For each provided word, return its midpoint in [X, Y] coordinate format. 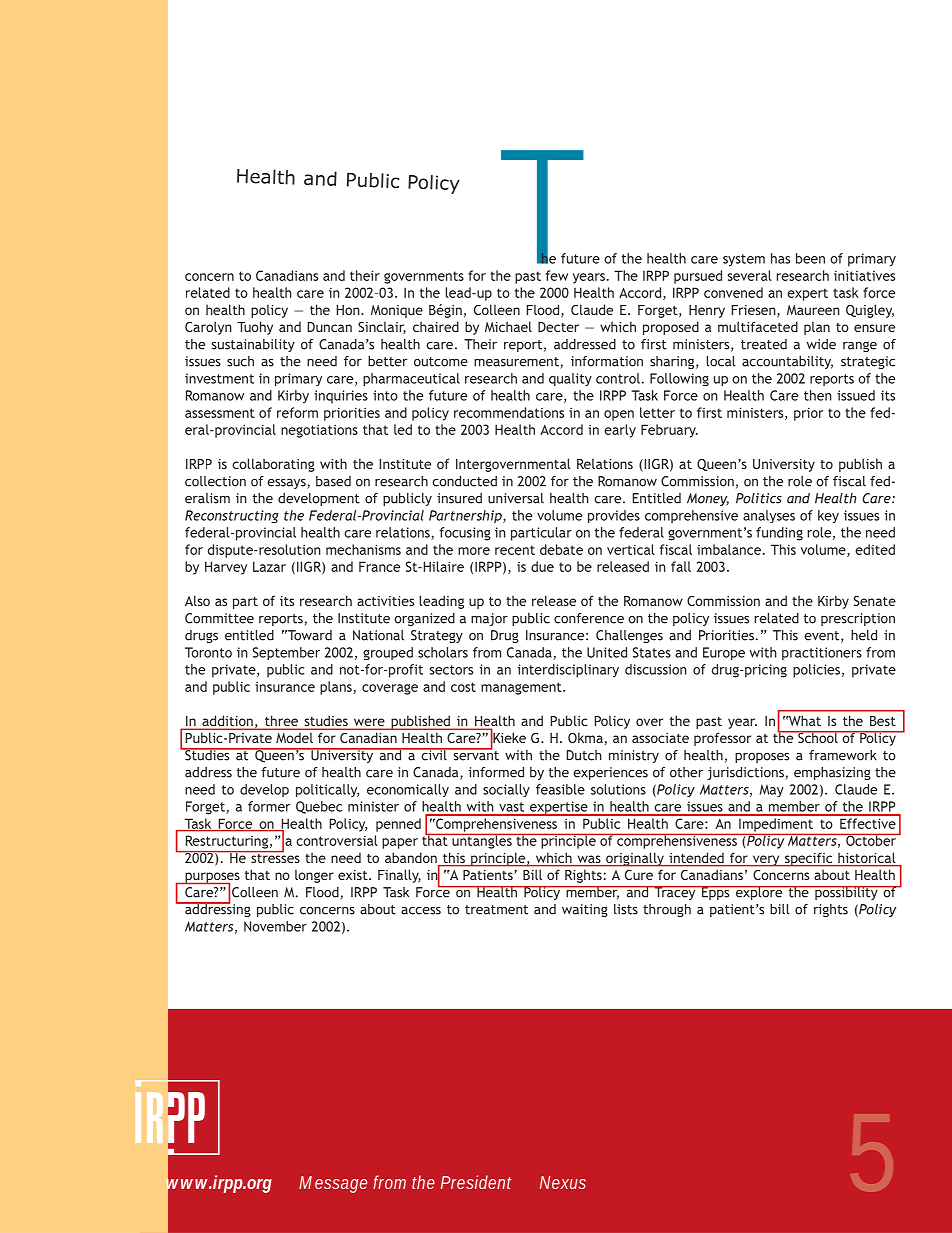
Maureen [813, 310]
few [557, 275]
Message [333, 1184]
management [522, 688]
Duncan [330, 327]
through [667, 910]
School [818, 737]
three [281, 722]
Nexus [563, 1182]
